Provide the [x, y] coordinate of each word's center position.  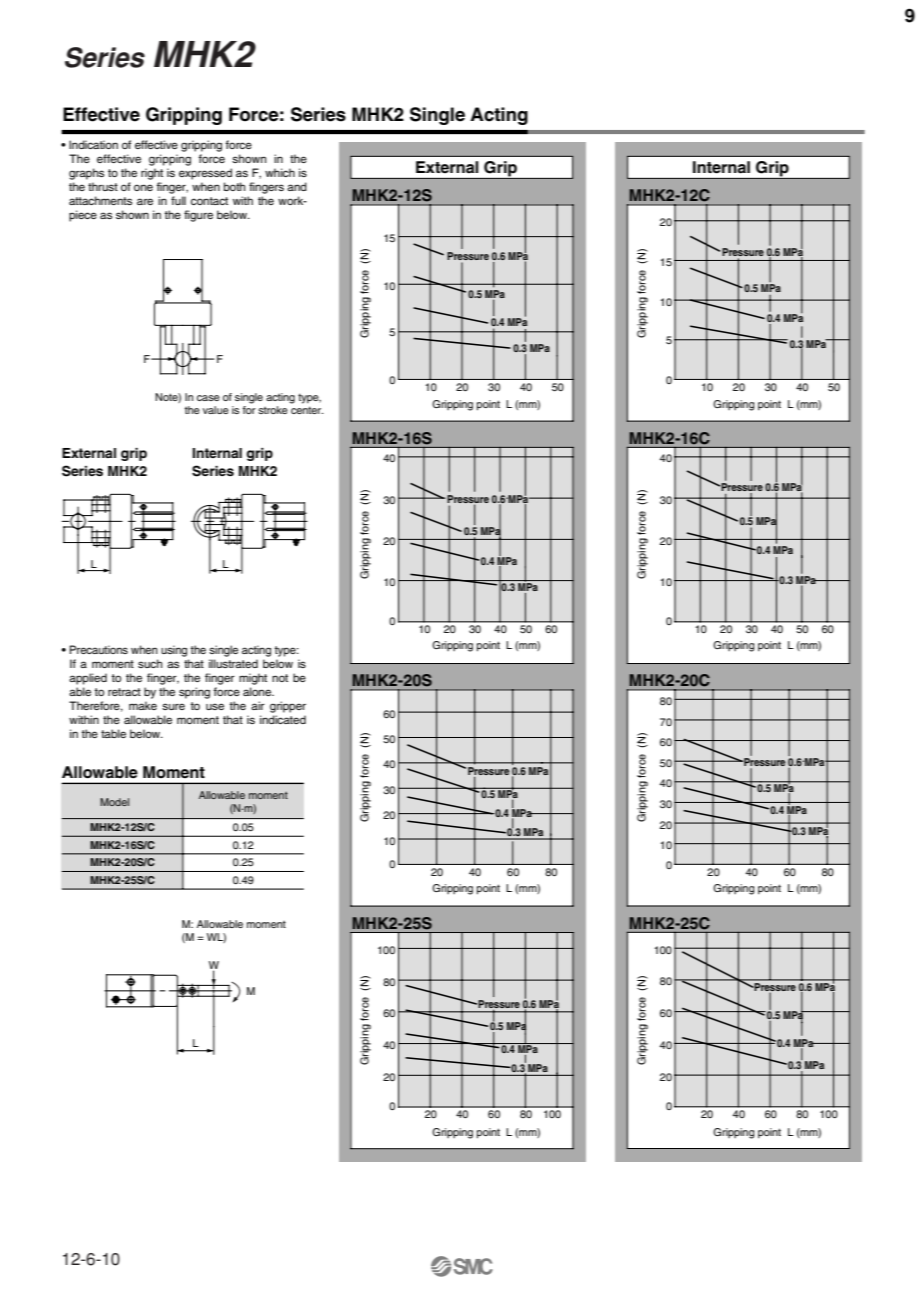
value [216, 410]
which [280, 172]
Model [114, 802]
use [215, 706]
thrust [103, 186]
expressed [205, 174]
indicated [283, 719]
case [208, 398]
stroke [273, 410]
